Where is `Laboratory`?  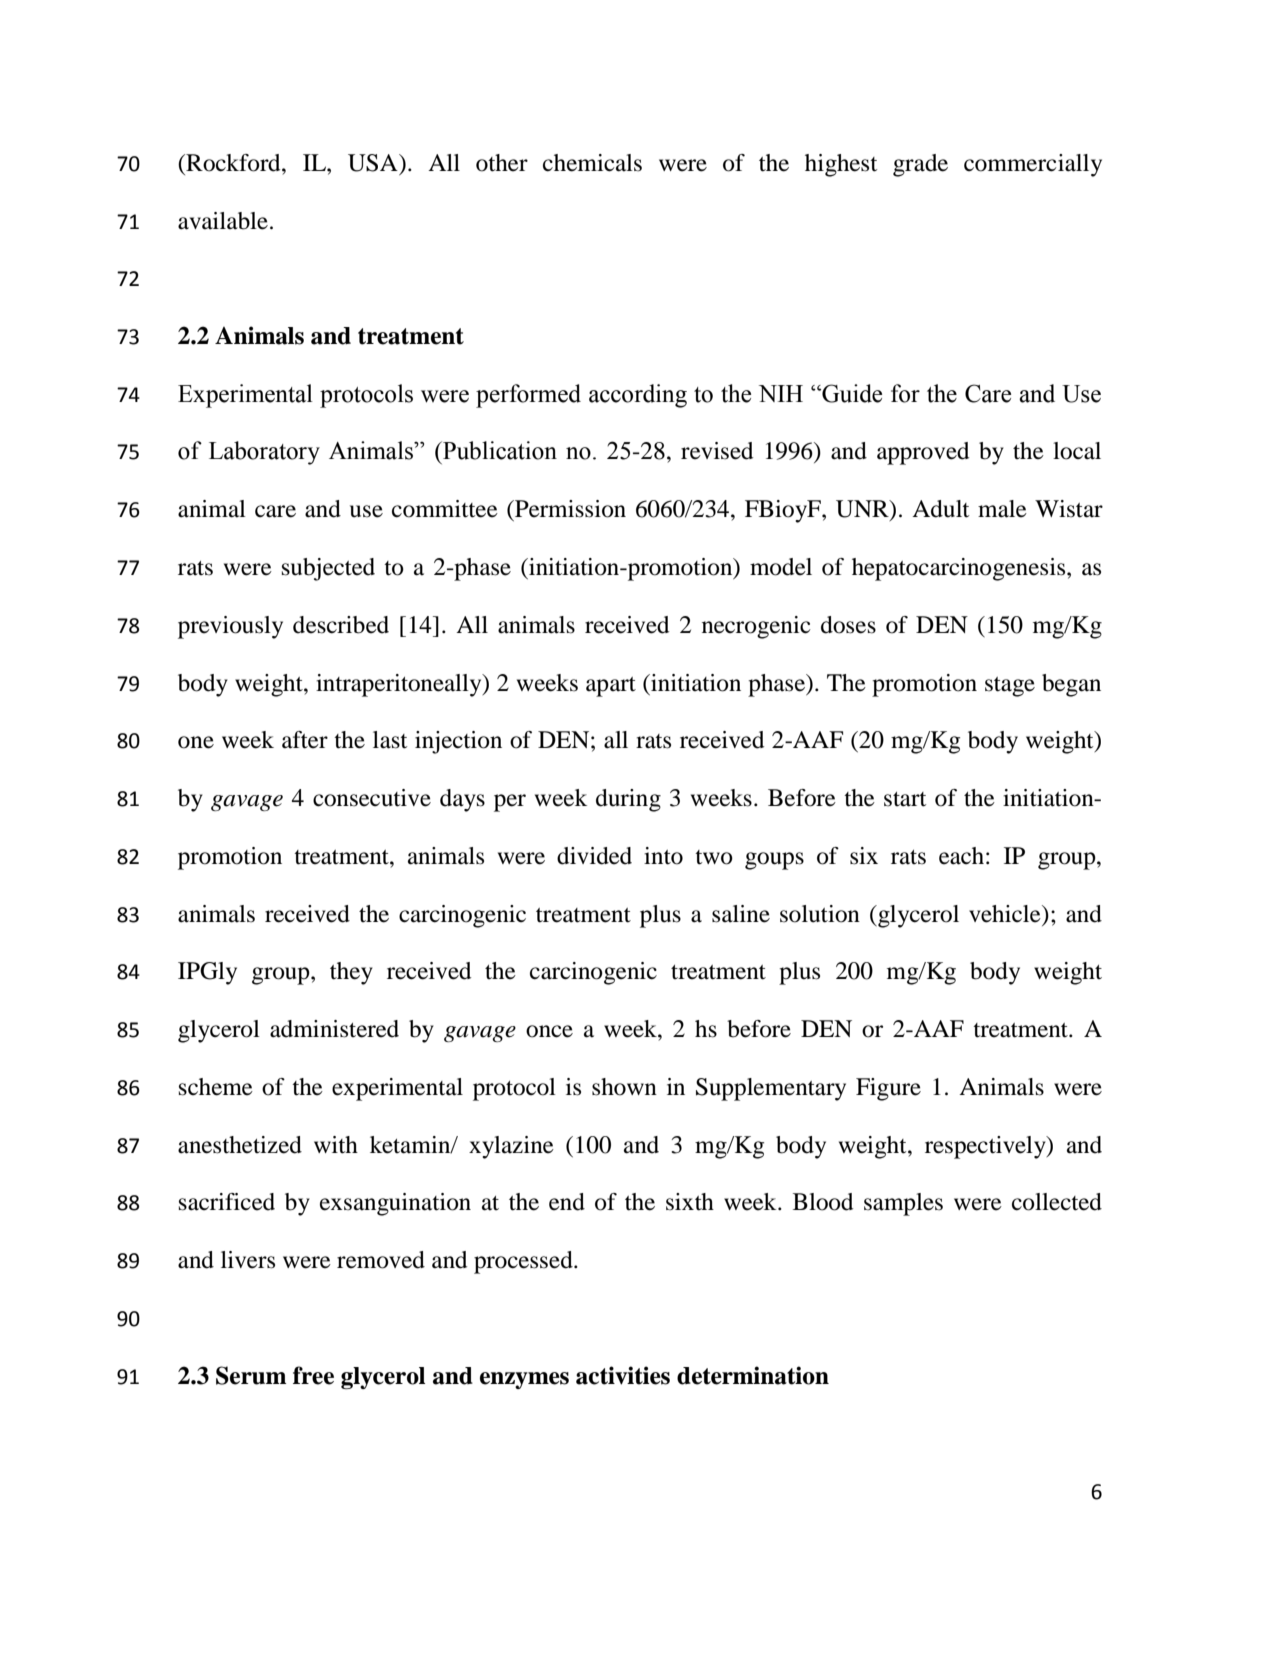
Laboratory is located at coordinates (264, 453).
